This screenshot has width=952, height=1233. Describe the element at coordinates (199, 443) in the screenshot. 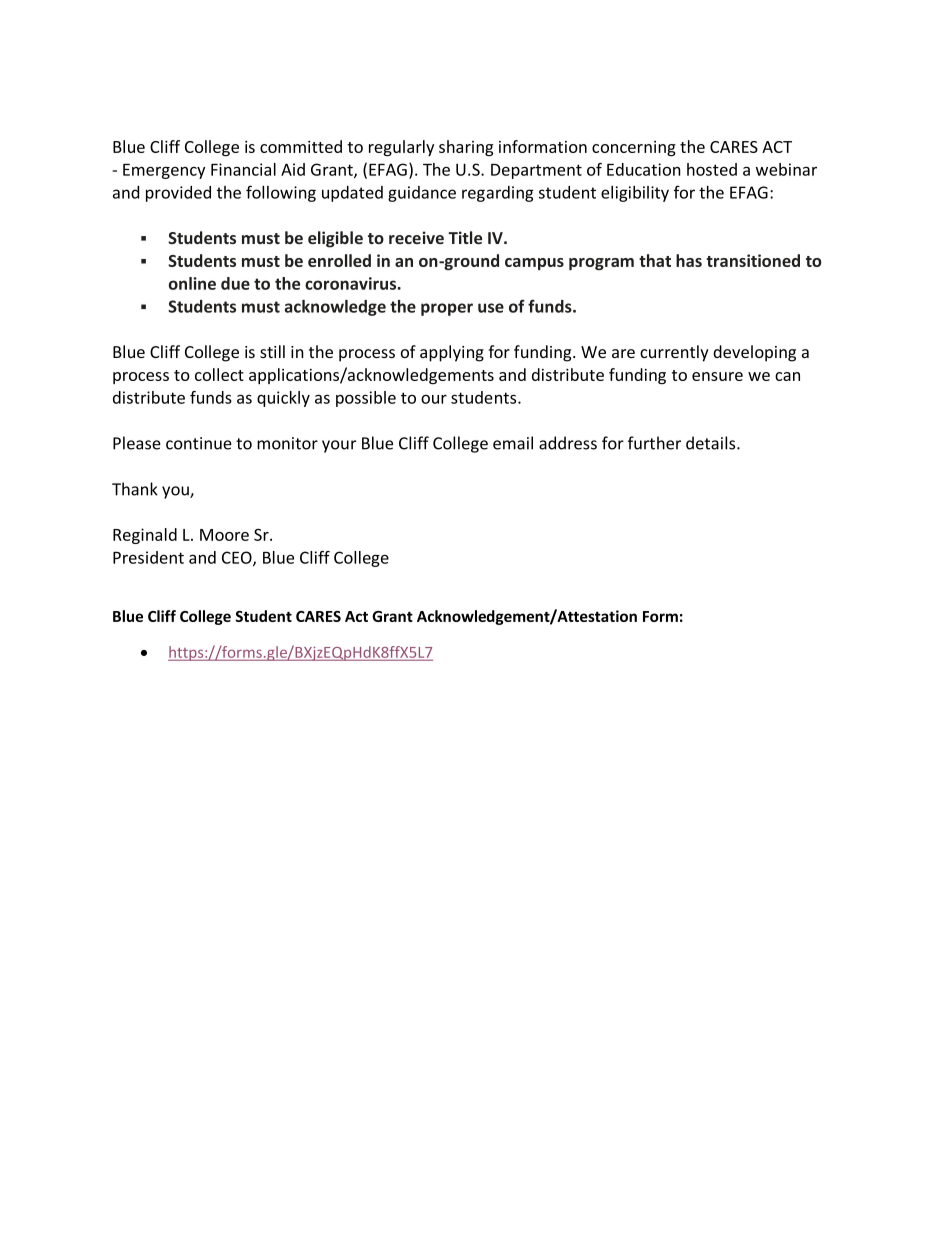

I see `continue` at that location.
